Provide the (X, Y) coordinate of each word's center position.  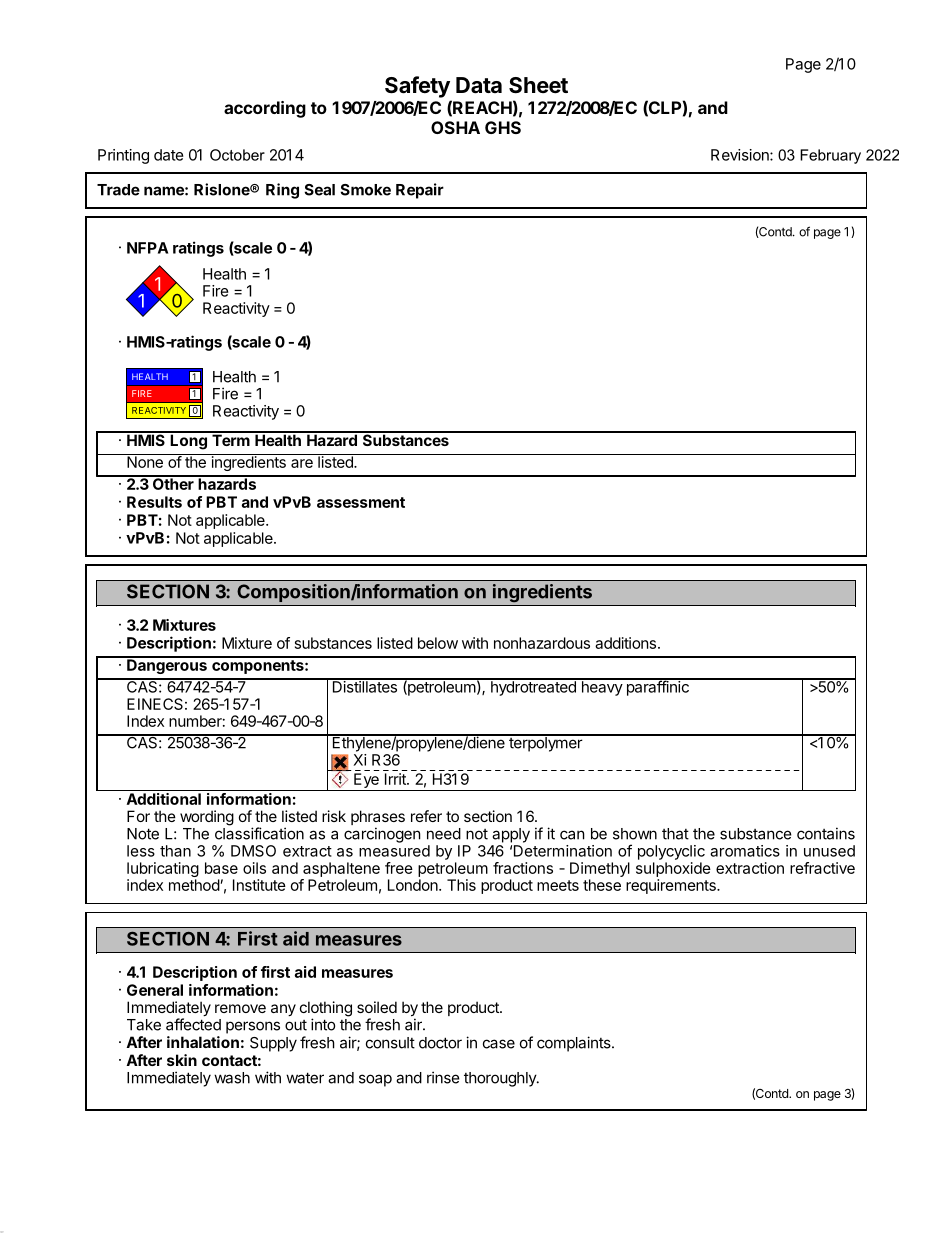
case (499, 1044)
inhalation (203, 1042)
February (830, 156)
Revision (741, 155)
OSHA (455, 127)
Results (154, 502)
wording (207, 818)
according (265, 109)
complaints (575, 1044)
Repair (420, 191)
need (444, 834)
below (438, 643)
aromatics (745, 851)
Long (188, 441)
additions (625, 643)
